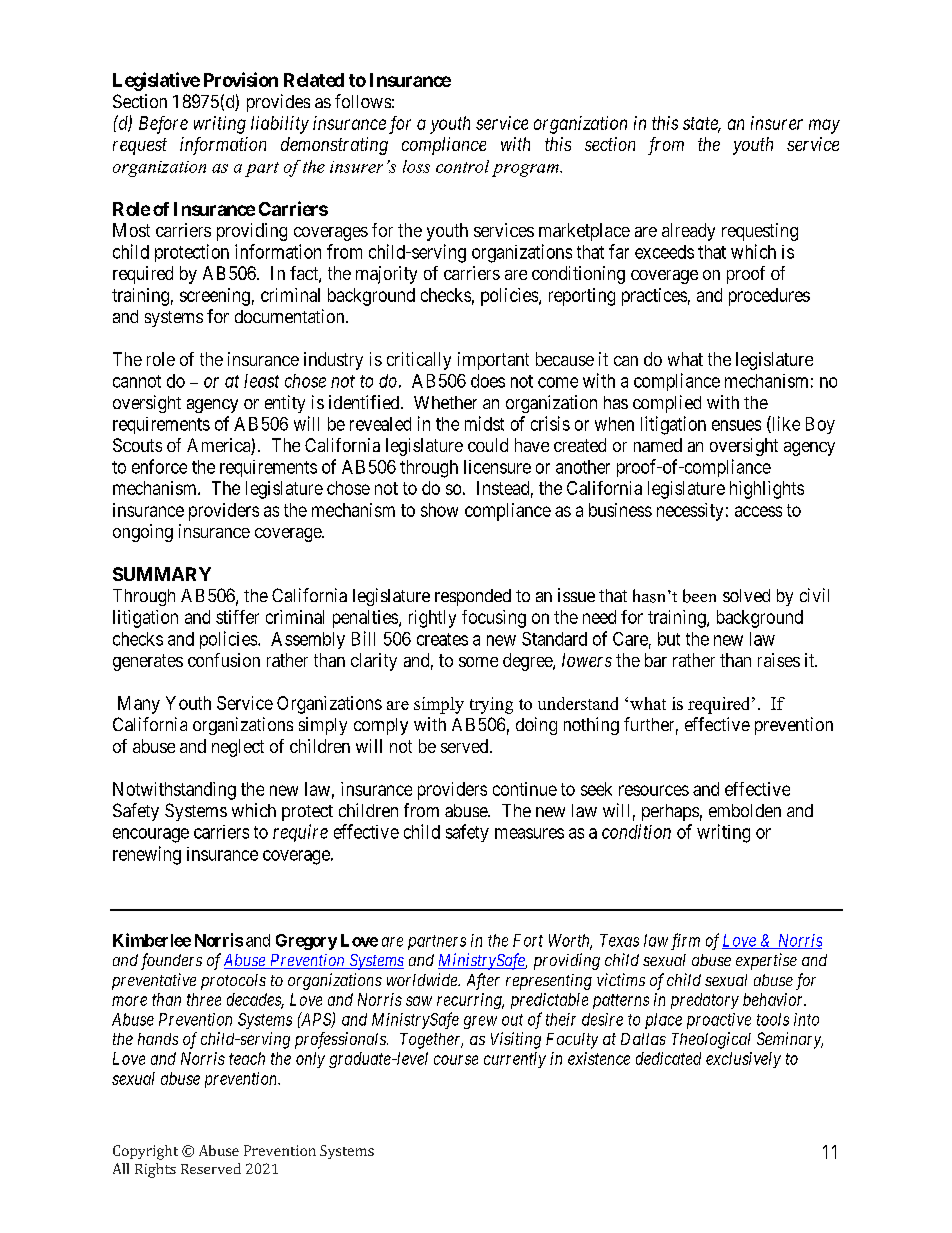 The height and width of the page is (1233, 952). What do you see at coordinates (745, 810) in the page?
I see `embolden` at bounding box center [745, 810].
